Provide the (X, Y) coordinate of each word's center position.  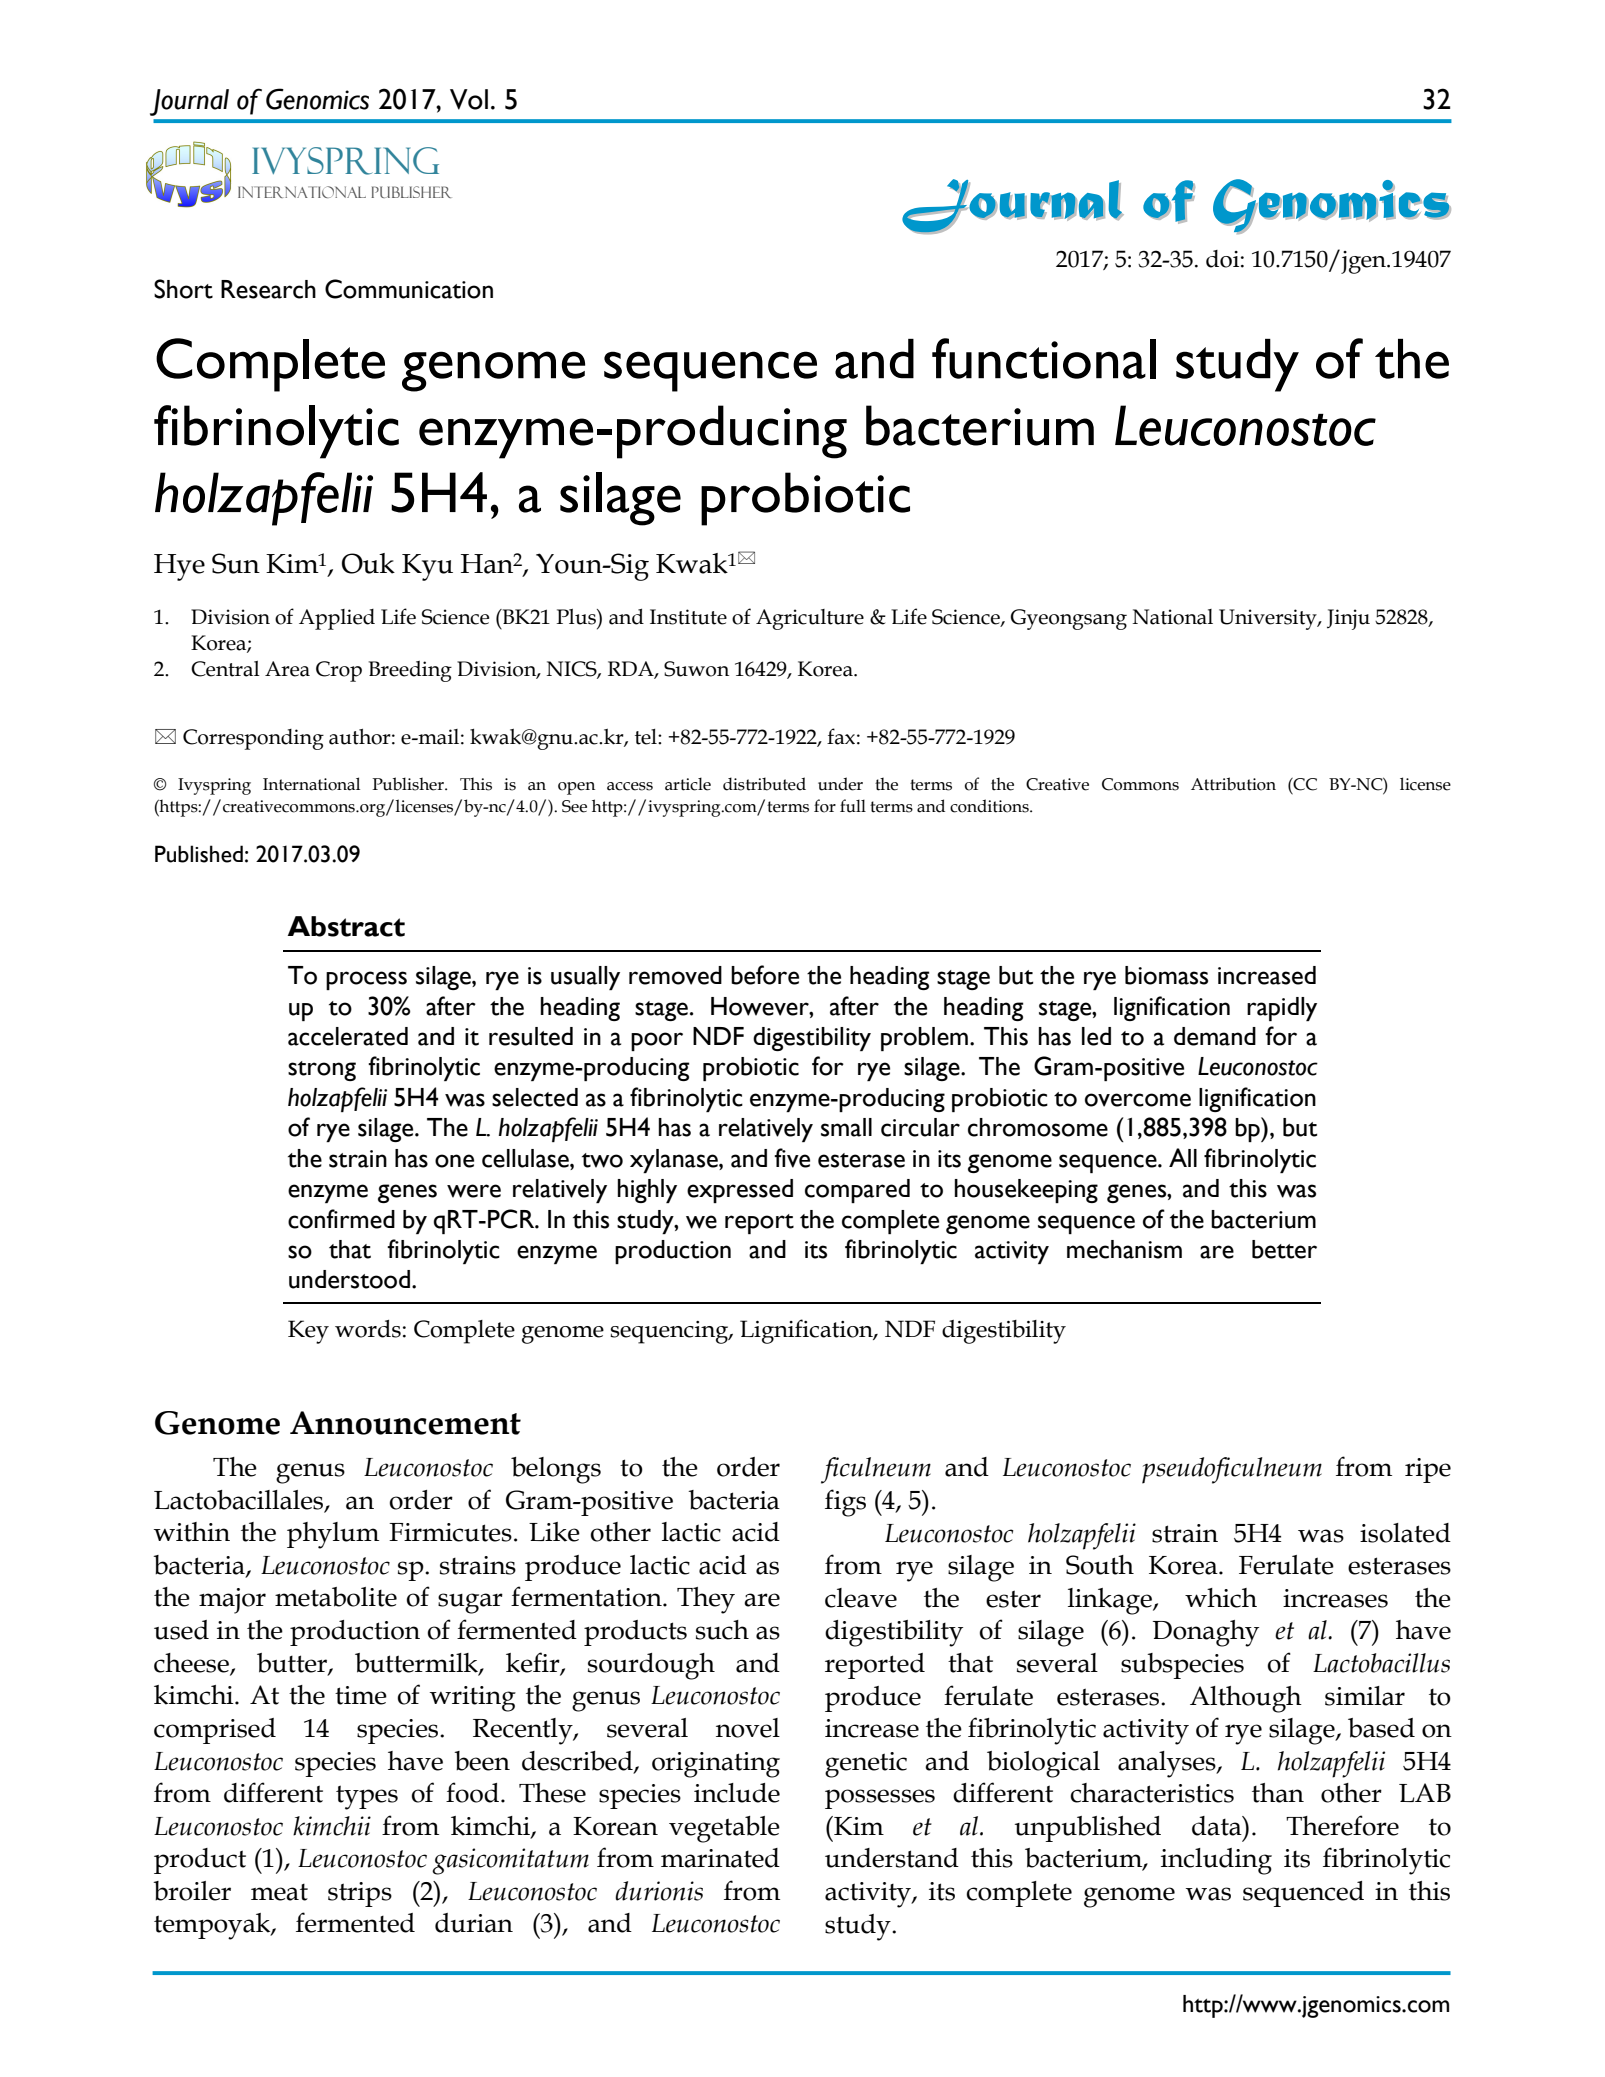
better (1284, 1249)
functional (1044, 358)
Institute (688, 617)
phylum (333, 1535)
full (853, 806)
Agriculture (810, 619)
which (1221, 1598)
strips (360, 1894)
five (792, 1158)
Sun (236, 563)
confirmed (341, 1219)
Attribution (1233, 784)
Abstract (346, 926)
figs (845, 1503)
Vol (469, 99)
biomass (1166, 975)
